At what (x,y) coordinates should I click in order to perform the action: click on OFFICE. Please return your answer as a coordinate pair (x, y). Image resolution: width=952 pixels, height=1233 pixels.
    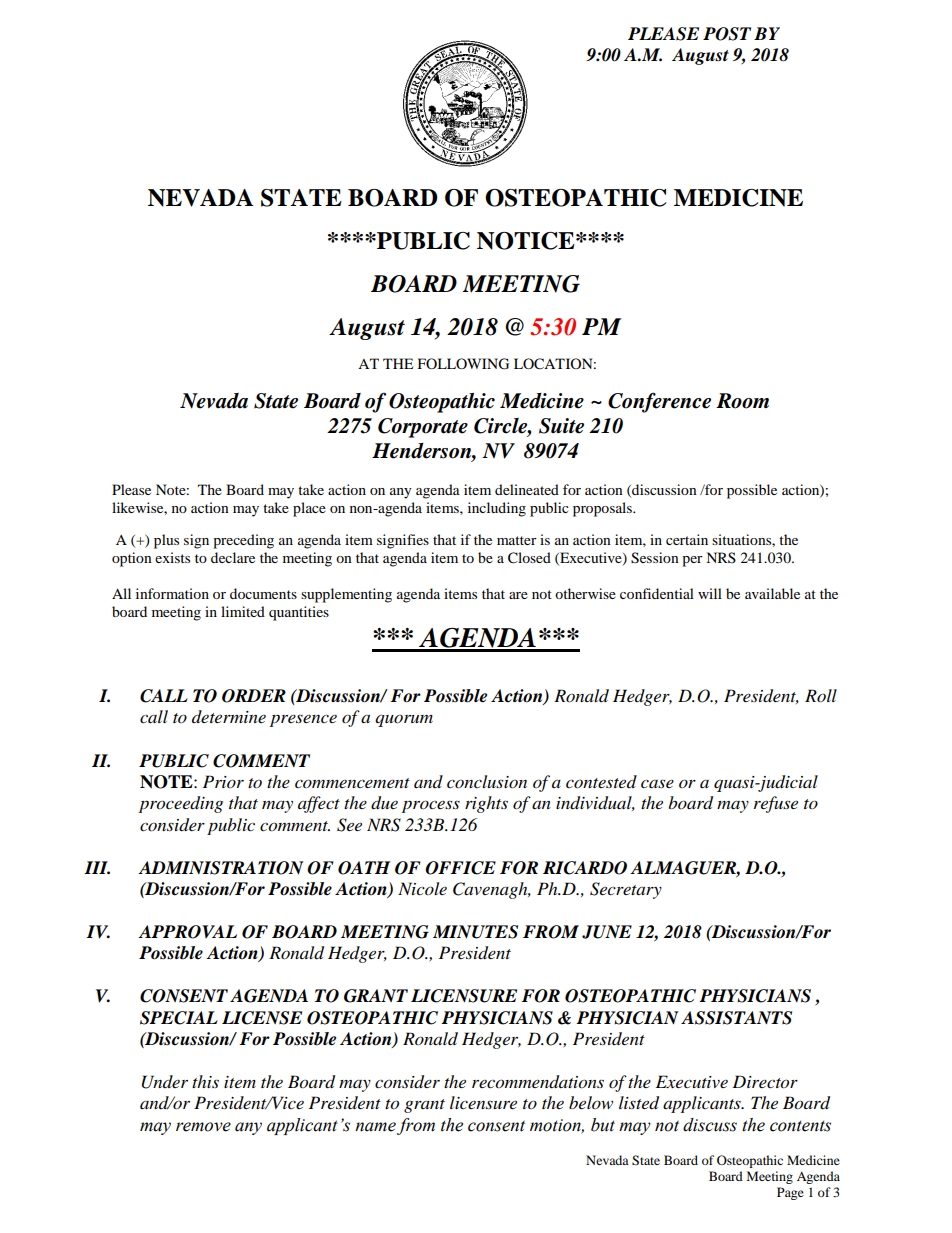
    Looking at the image, I should click on (460, 868).
